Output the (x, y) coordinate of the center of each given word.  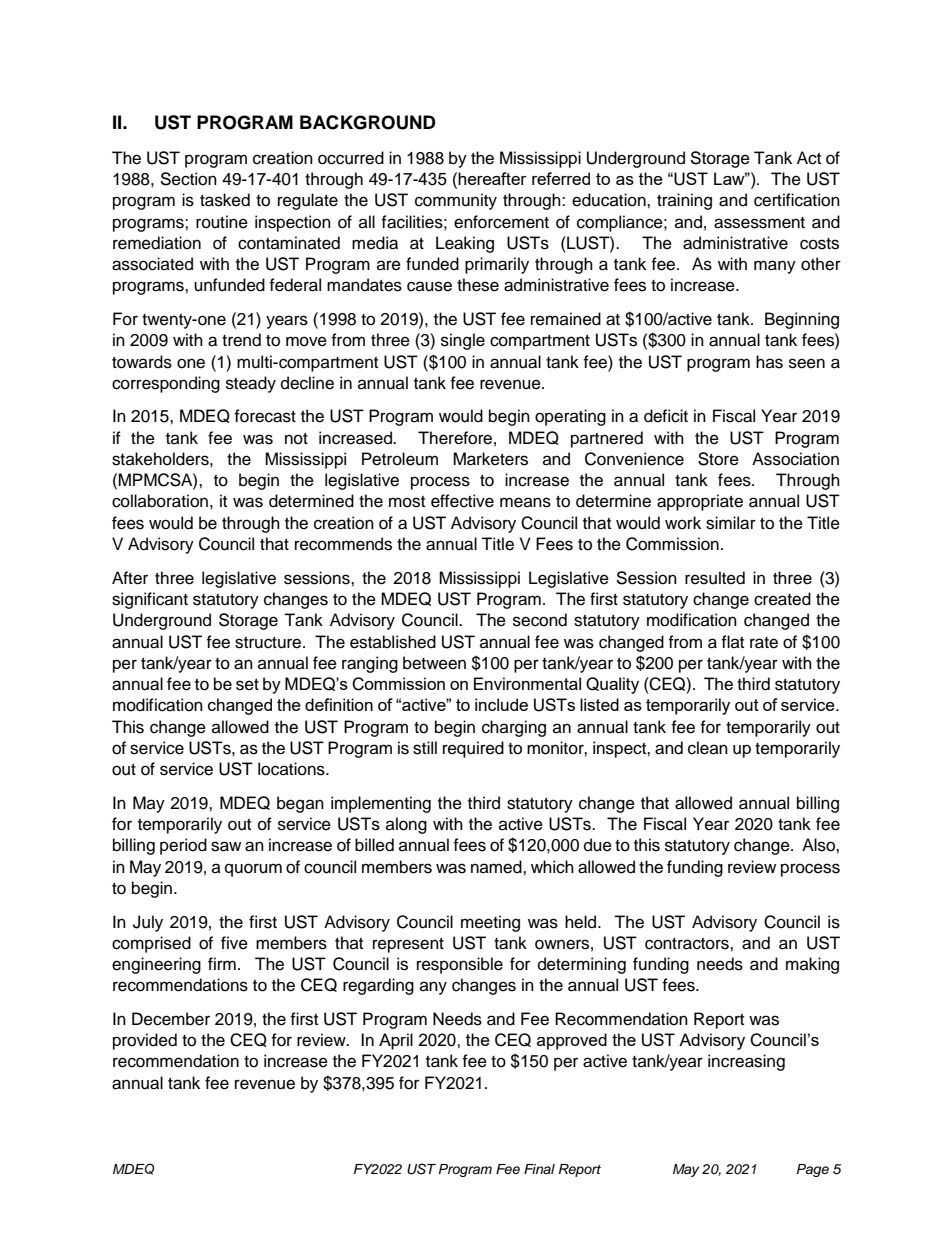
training (684, 201)
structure (269, 643)
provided (145, 1041)
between (434, 663)
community (456, 201)
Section (188, 179)
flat (732, 641)
